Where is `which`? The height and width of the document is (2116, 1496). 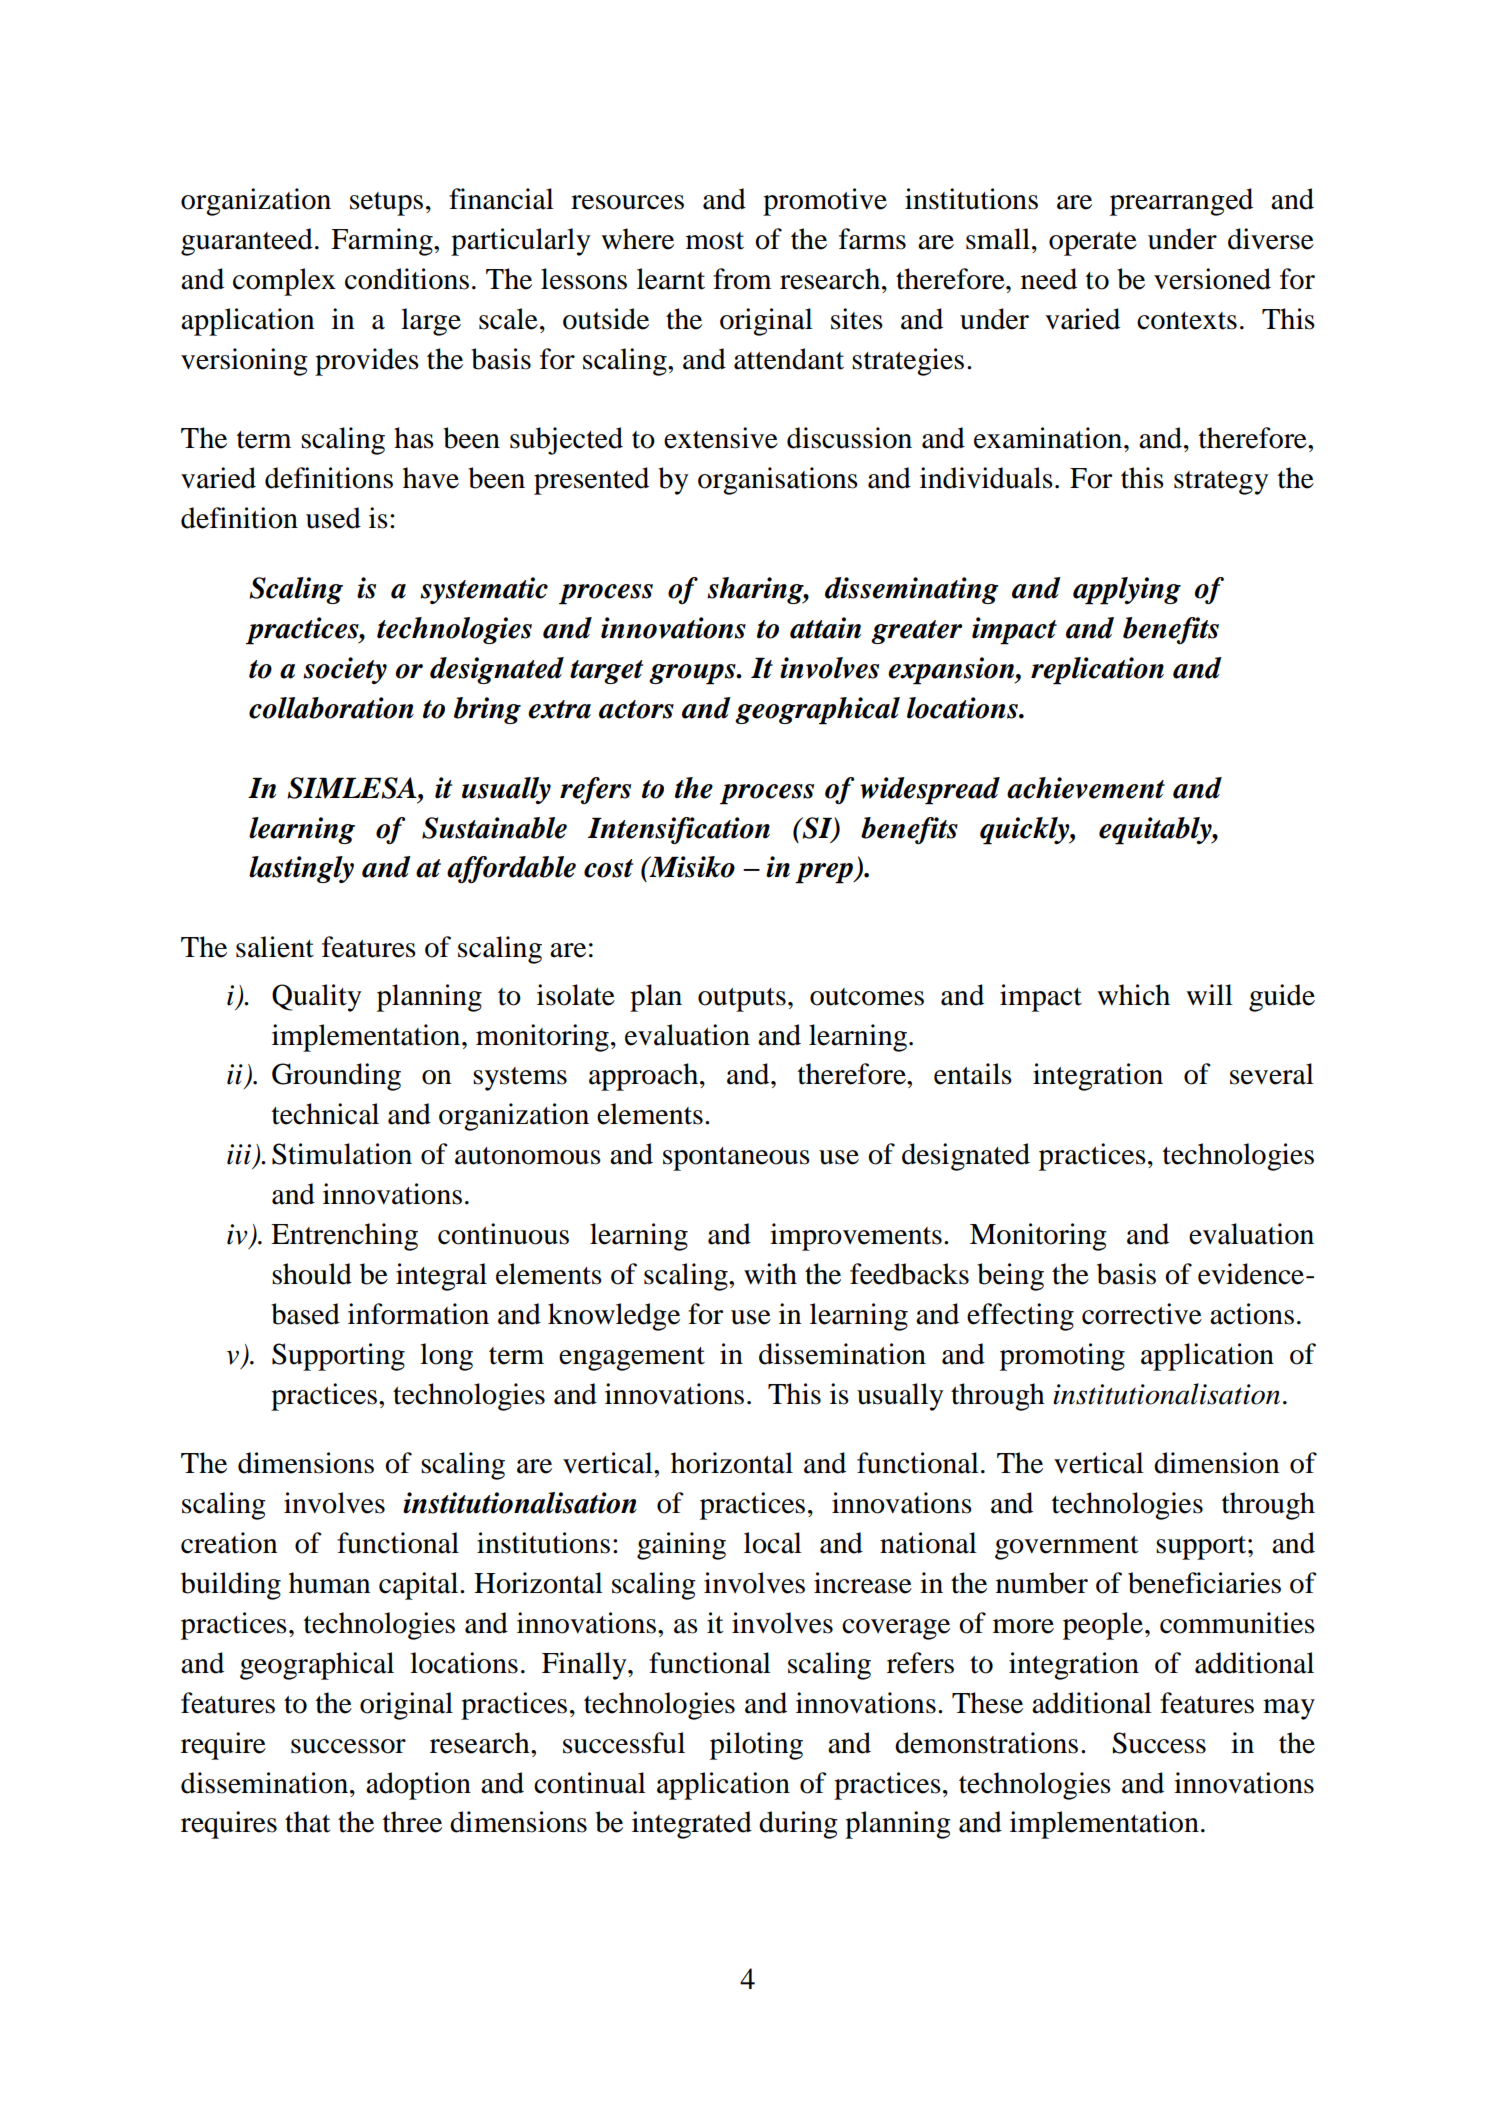
which is located at coordinates (1133, 995).
